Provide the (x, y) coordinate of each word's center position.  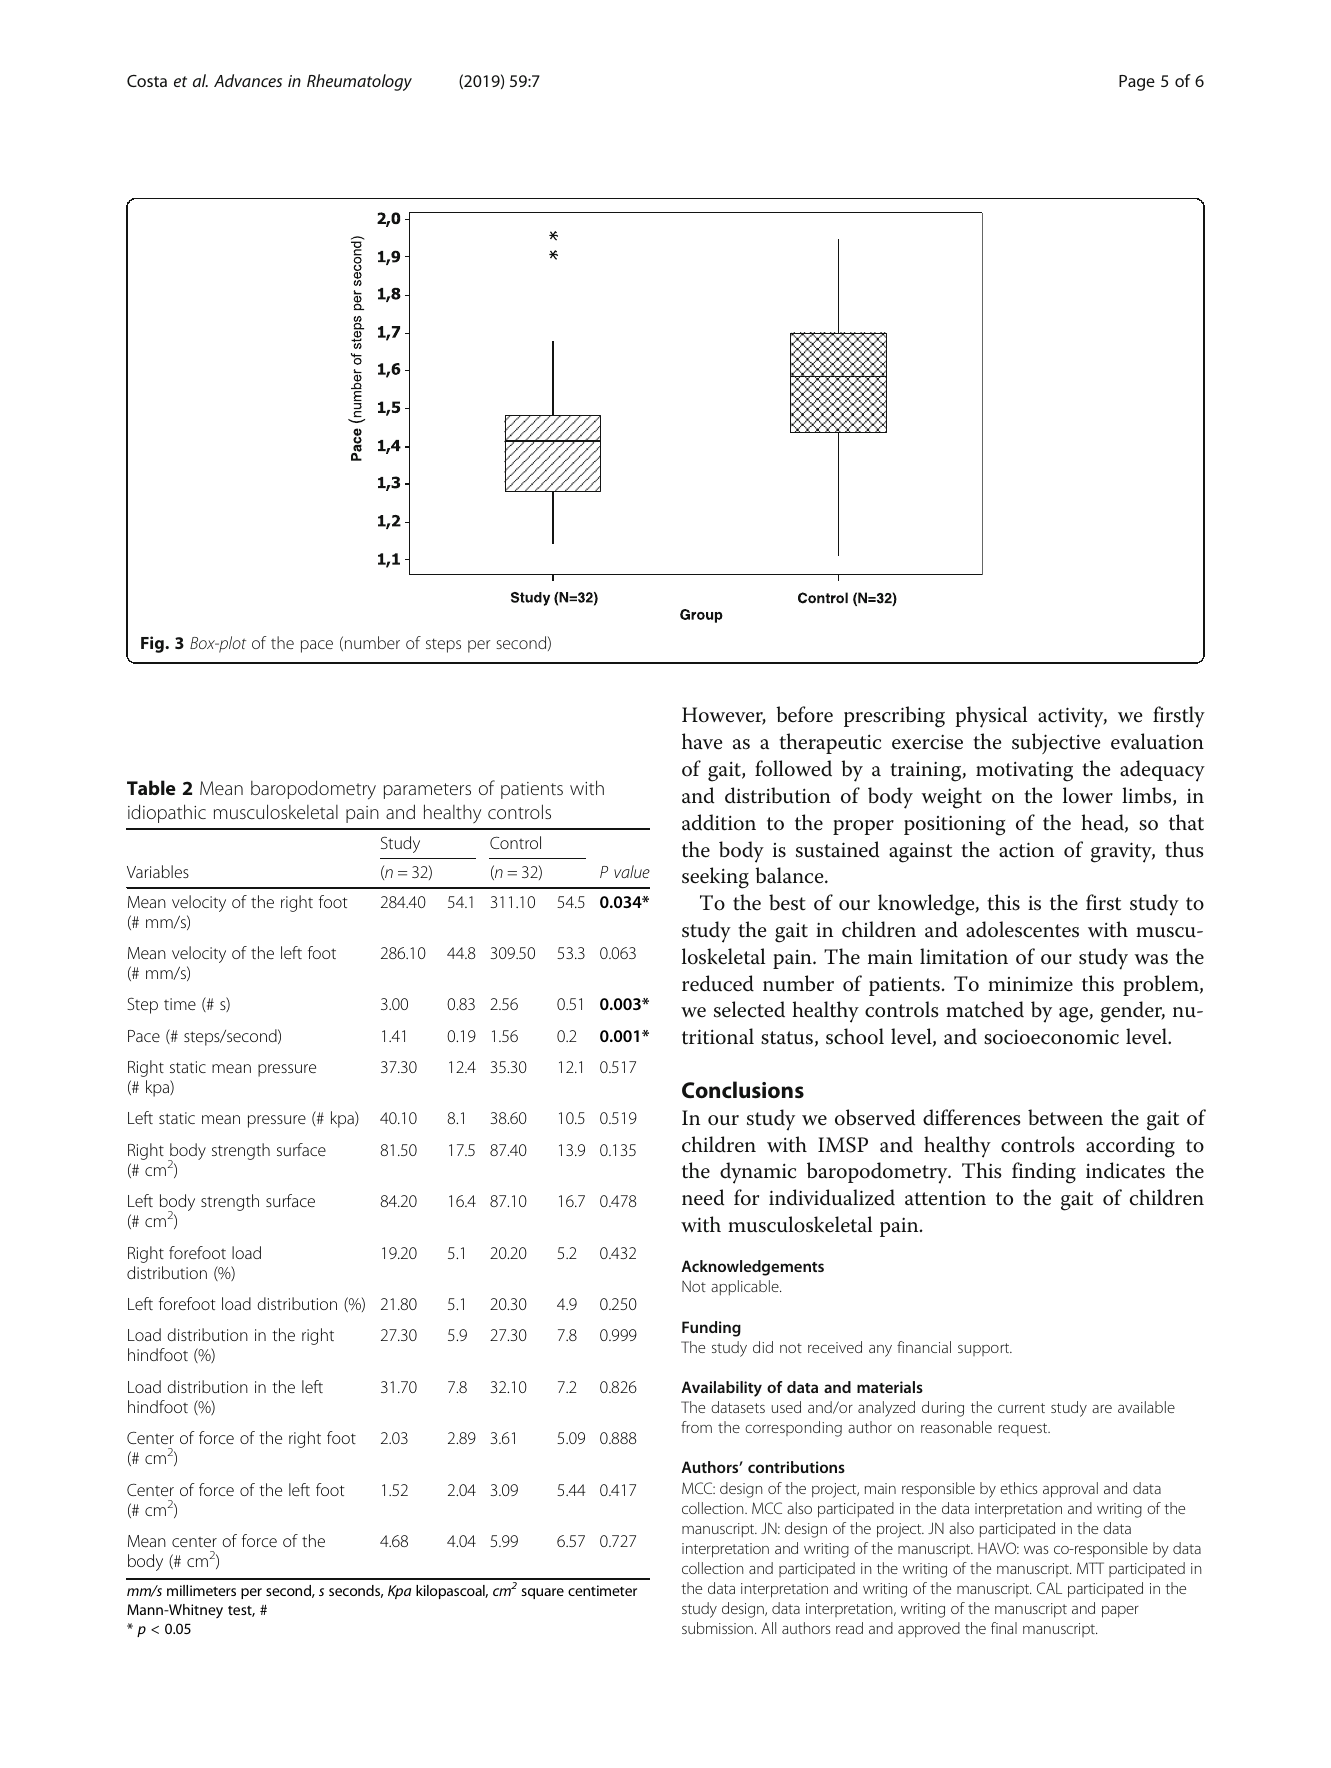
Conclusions (743, 1090)
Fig (153, 644)
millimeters (201, 1590)
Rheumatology (359, 82)
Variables (158, 871)
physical (991, 717)
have (702, 741)
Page (1137, 83)
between (1065, 1117)
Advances (248, 80)
